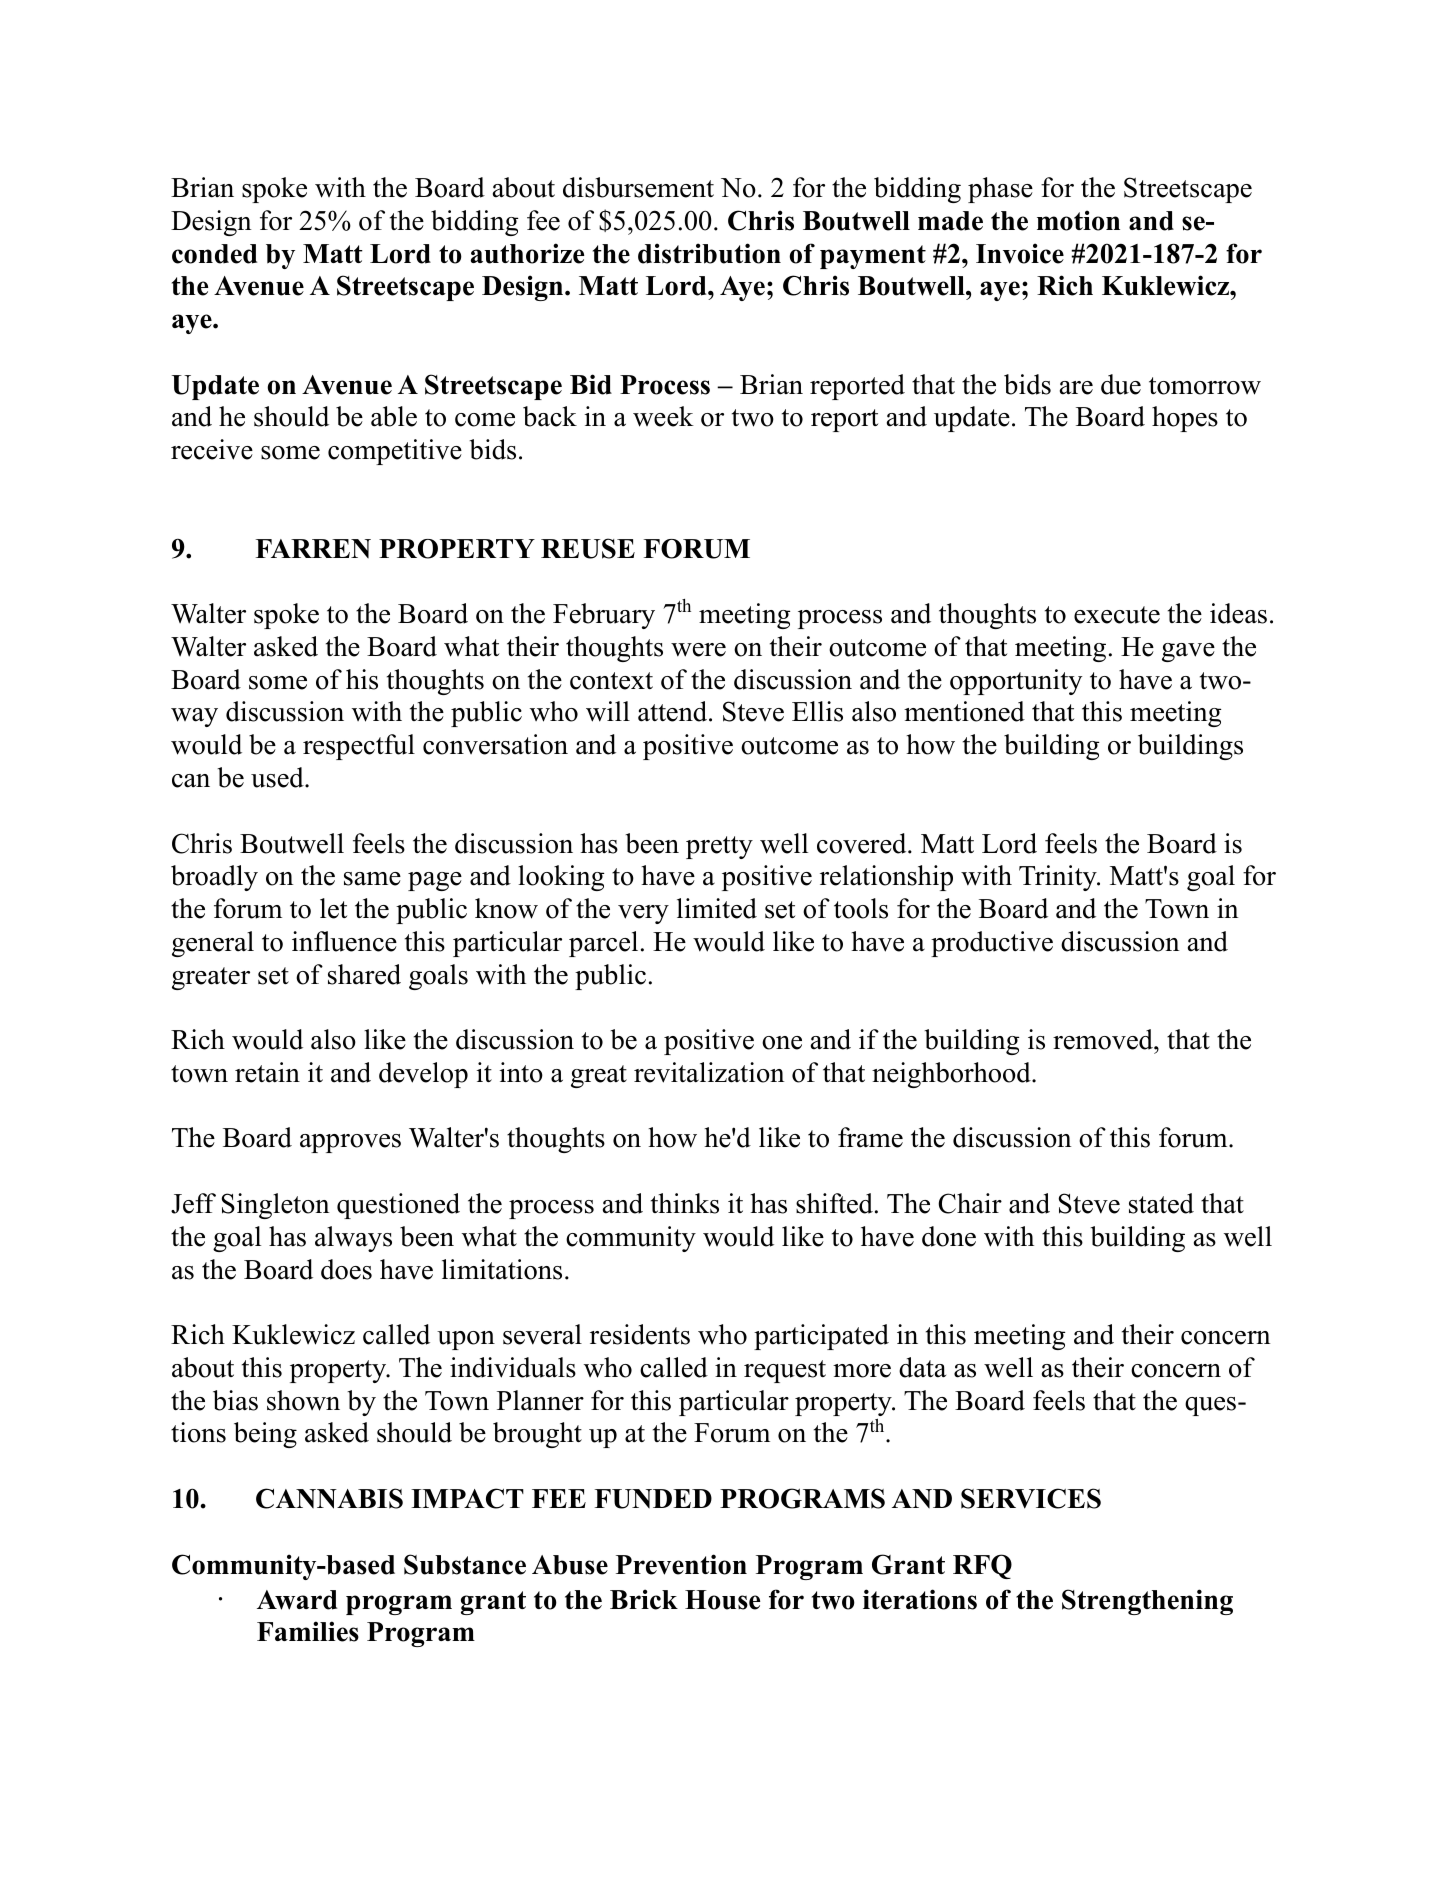 Image resolution: width=1454 pixels, height=1881 pixels. I want to click on execute, so click(1117, 615).
